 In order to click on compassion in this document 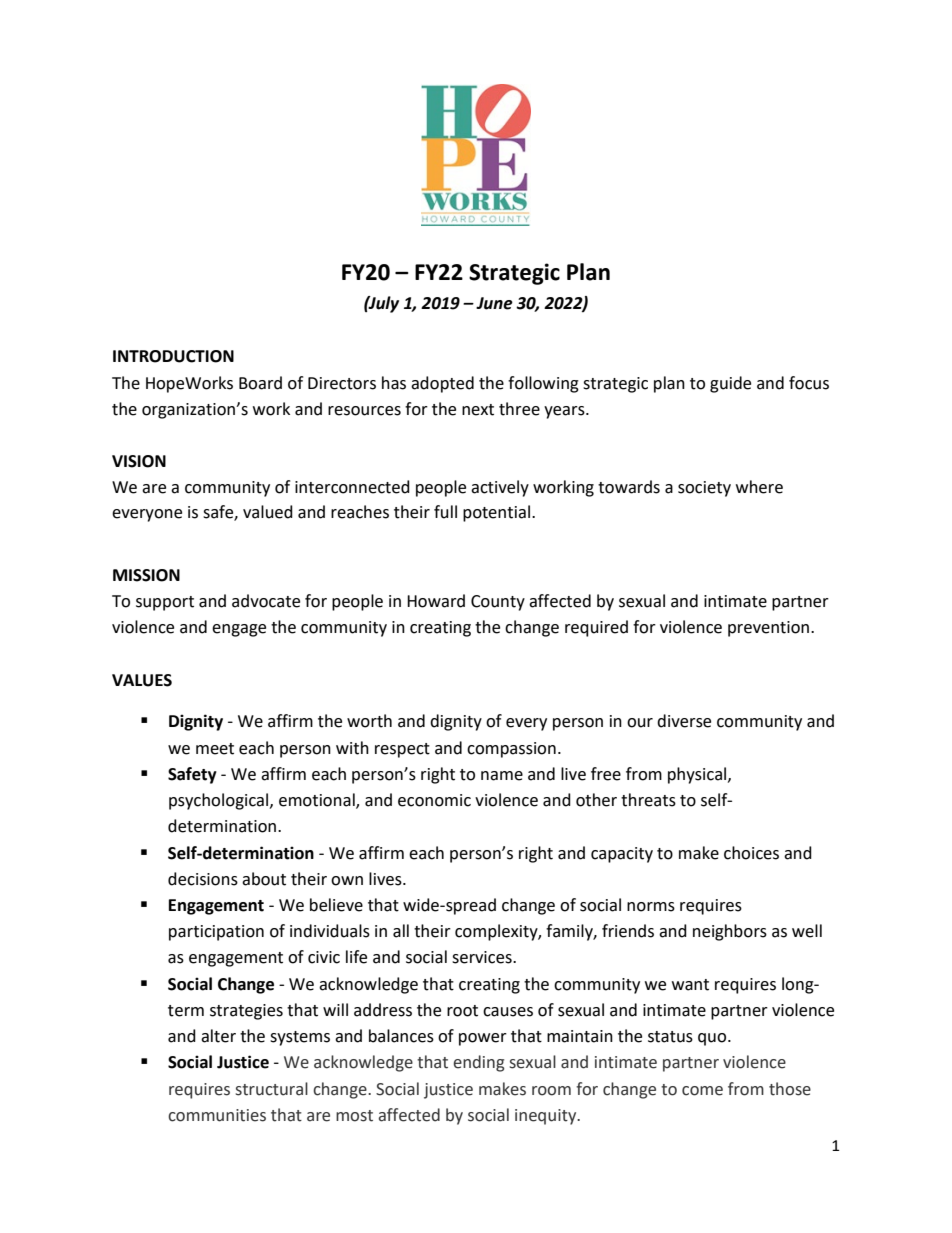, I will do `click(511, 750)`.
